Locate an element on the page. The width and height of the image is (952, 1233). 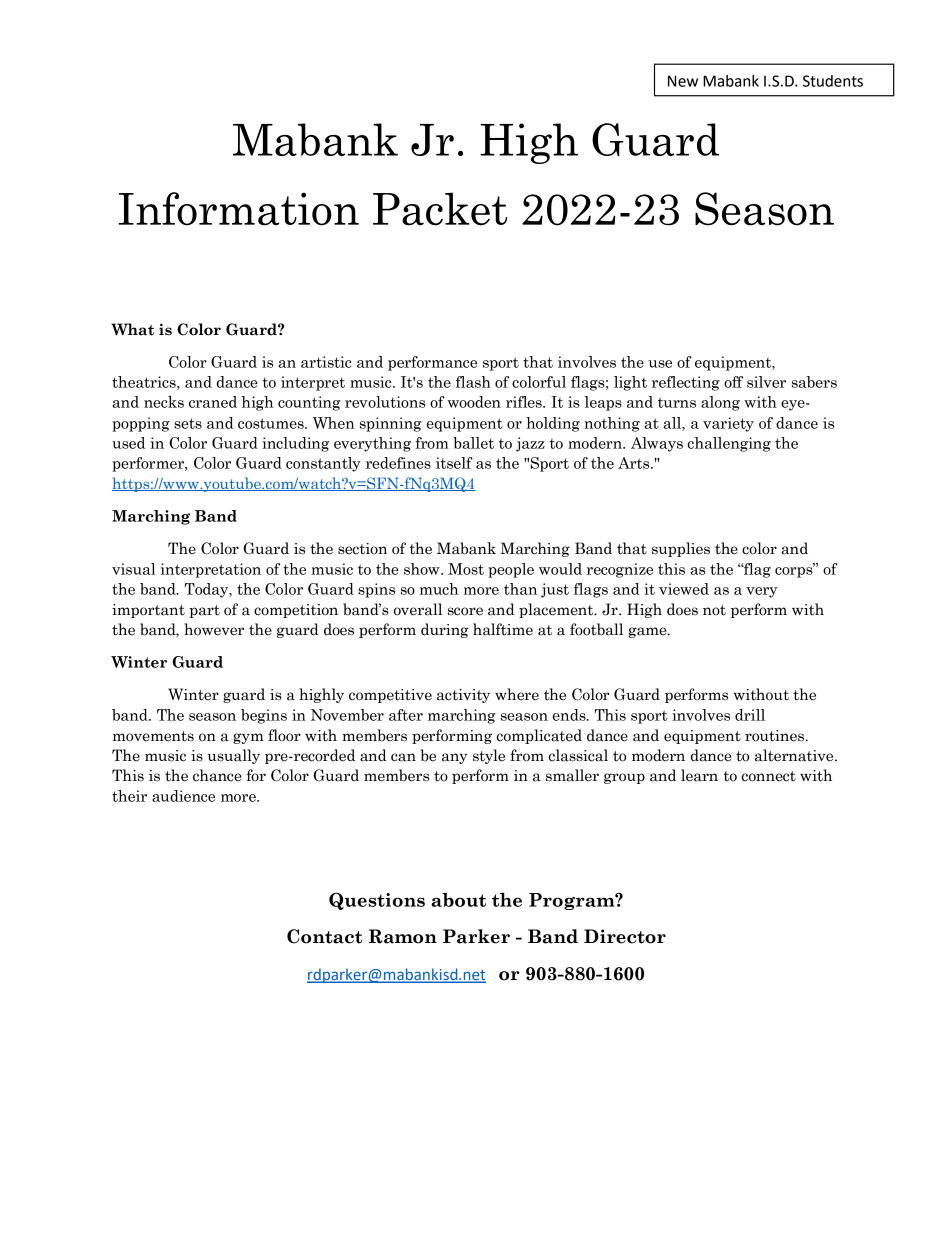
Contact is located at coordinates (324, 936).
